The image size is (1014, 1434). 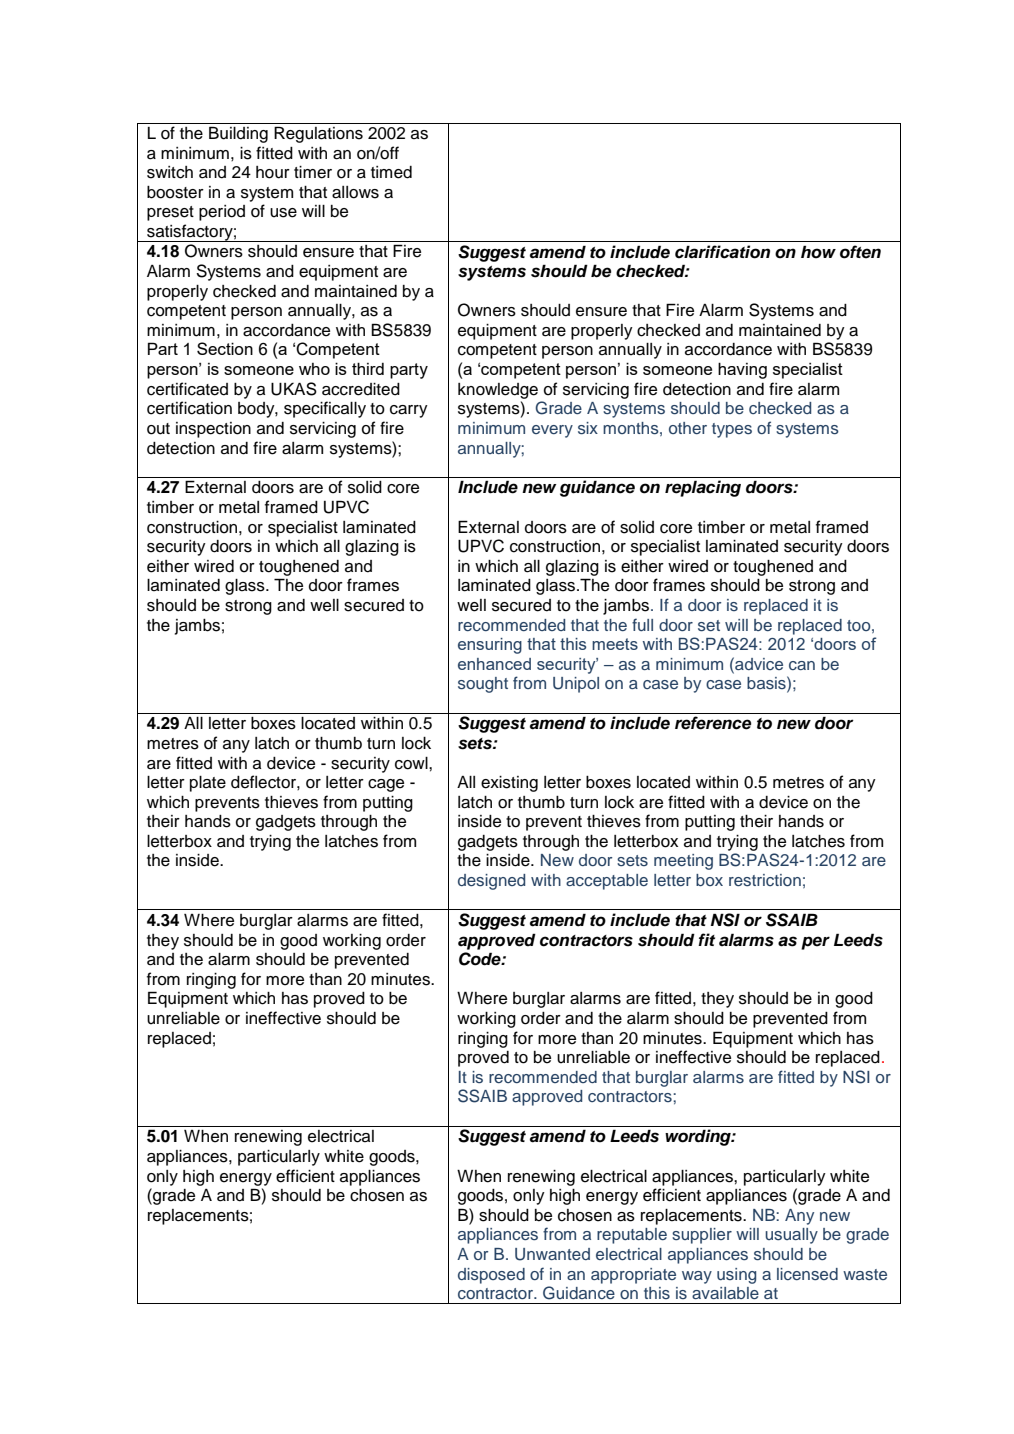 What do you see at coordinates (391, 172) in the image?
I see `timed` at bounding box center [391, 172].
